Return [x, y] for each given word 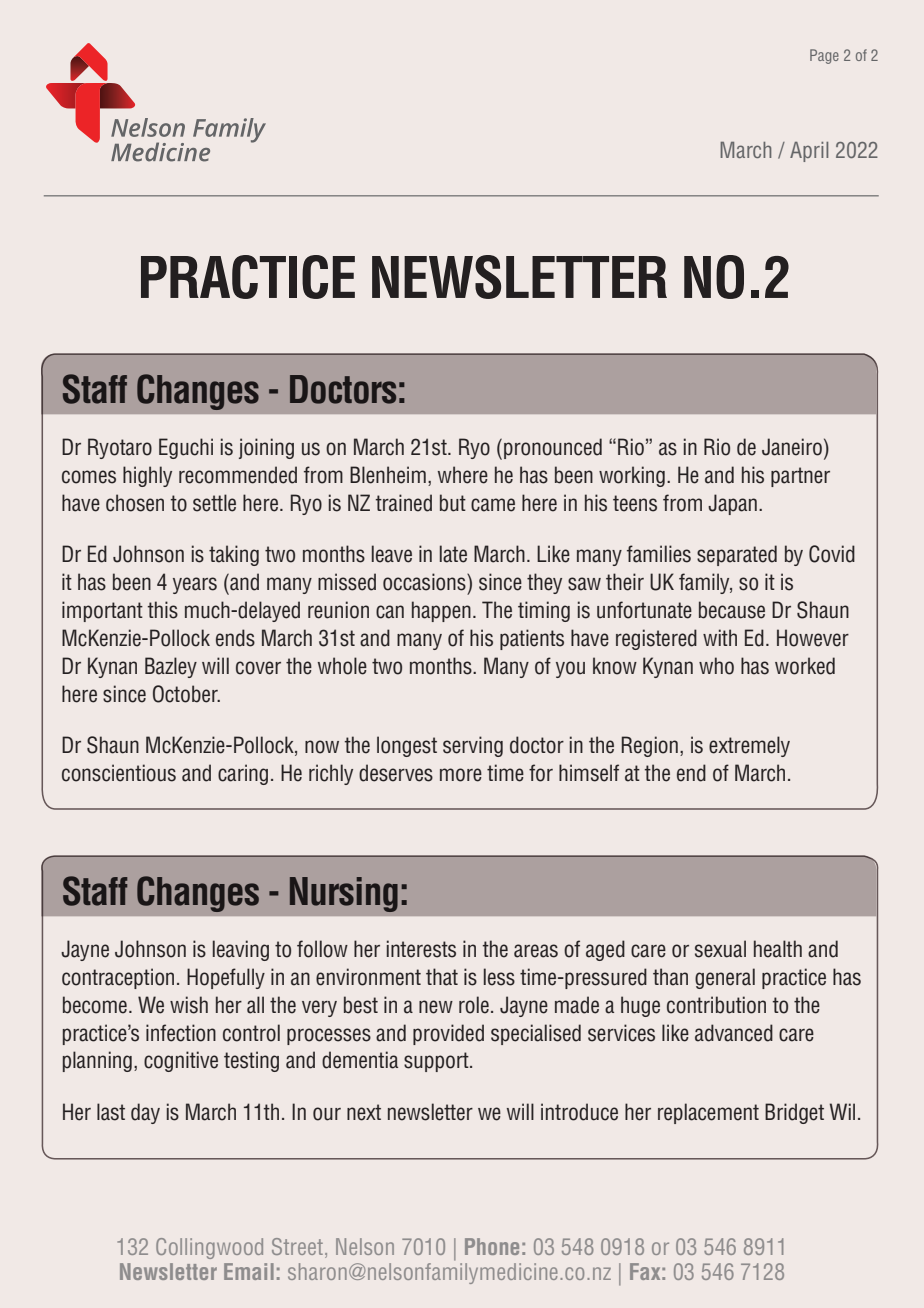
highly [147, 476]
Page [824, 56]
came [493, 505]
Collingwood [209, 1248]
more [461, 775]
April [809, 152]
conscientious [119, 773]
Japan [732, 504]
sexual [720, 949]
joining [266, 448]
